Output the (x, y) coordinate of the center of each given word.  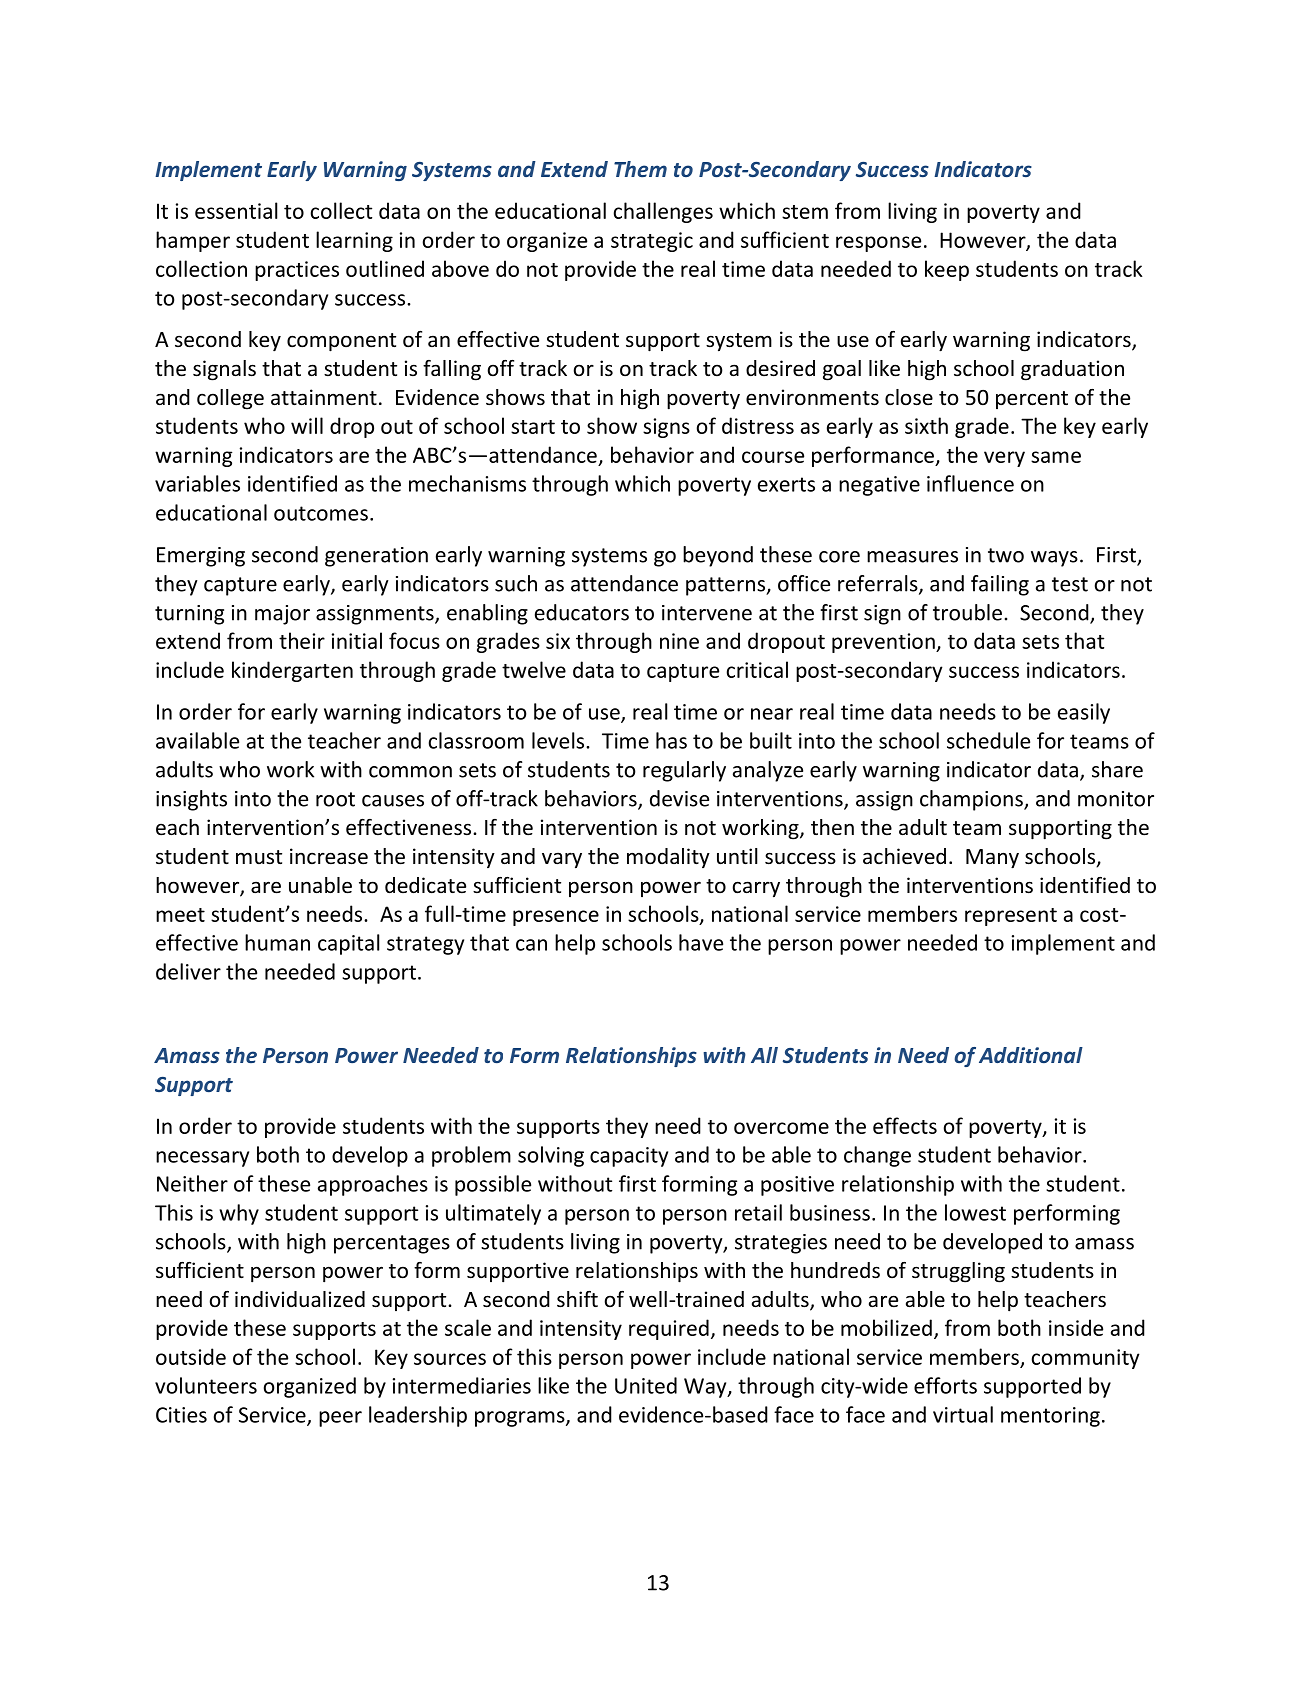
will (307, 425)
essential (236, 210)
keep (947, 270)
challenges (663, 212)
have (701, 942)
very (1004, 459)
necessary (202, 1159)
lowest (975, 1212)
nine (679, 641)
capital (348, 944)
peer (340, 1419)
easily (1084, 713)
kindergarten (292, 671)
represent (1011, 917)
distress (758, 425)
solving (551, 1156)
